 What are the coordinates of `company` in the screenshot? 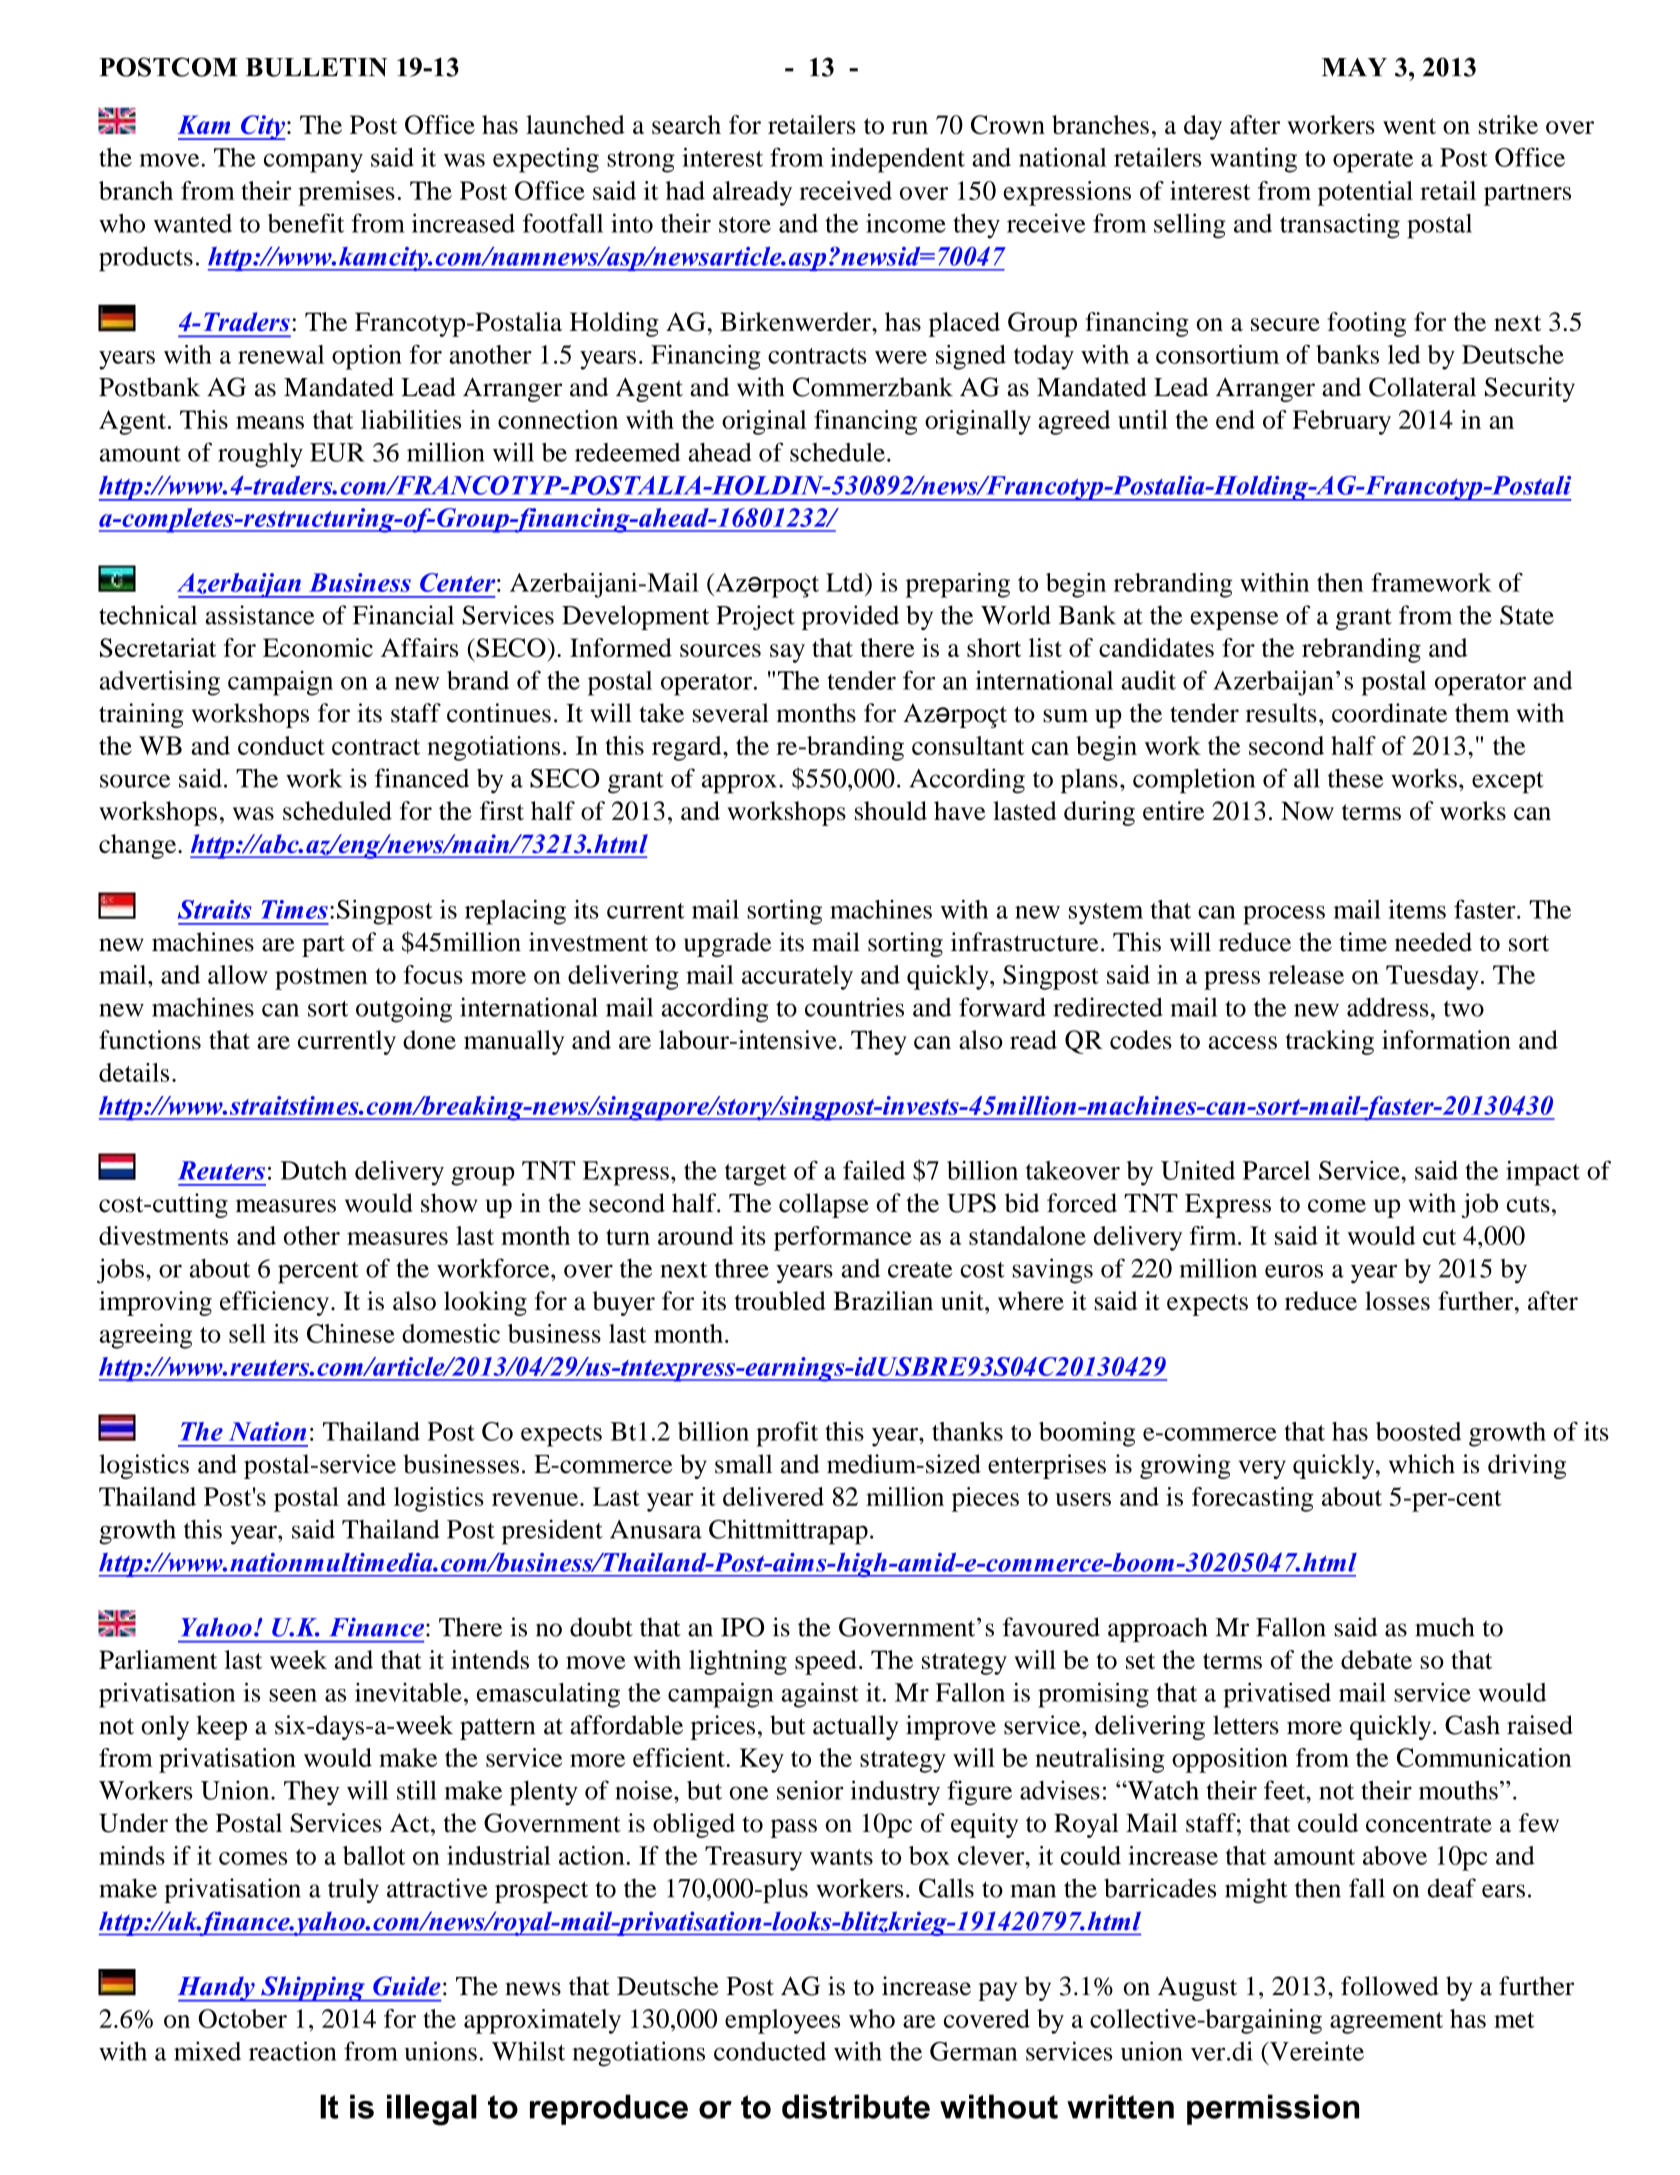 It's located at (313, 163).
